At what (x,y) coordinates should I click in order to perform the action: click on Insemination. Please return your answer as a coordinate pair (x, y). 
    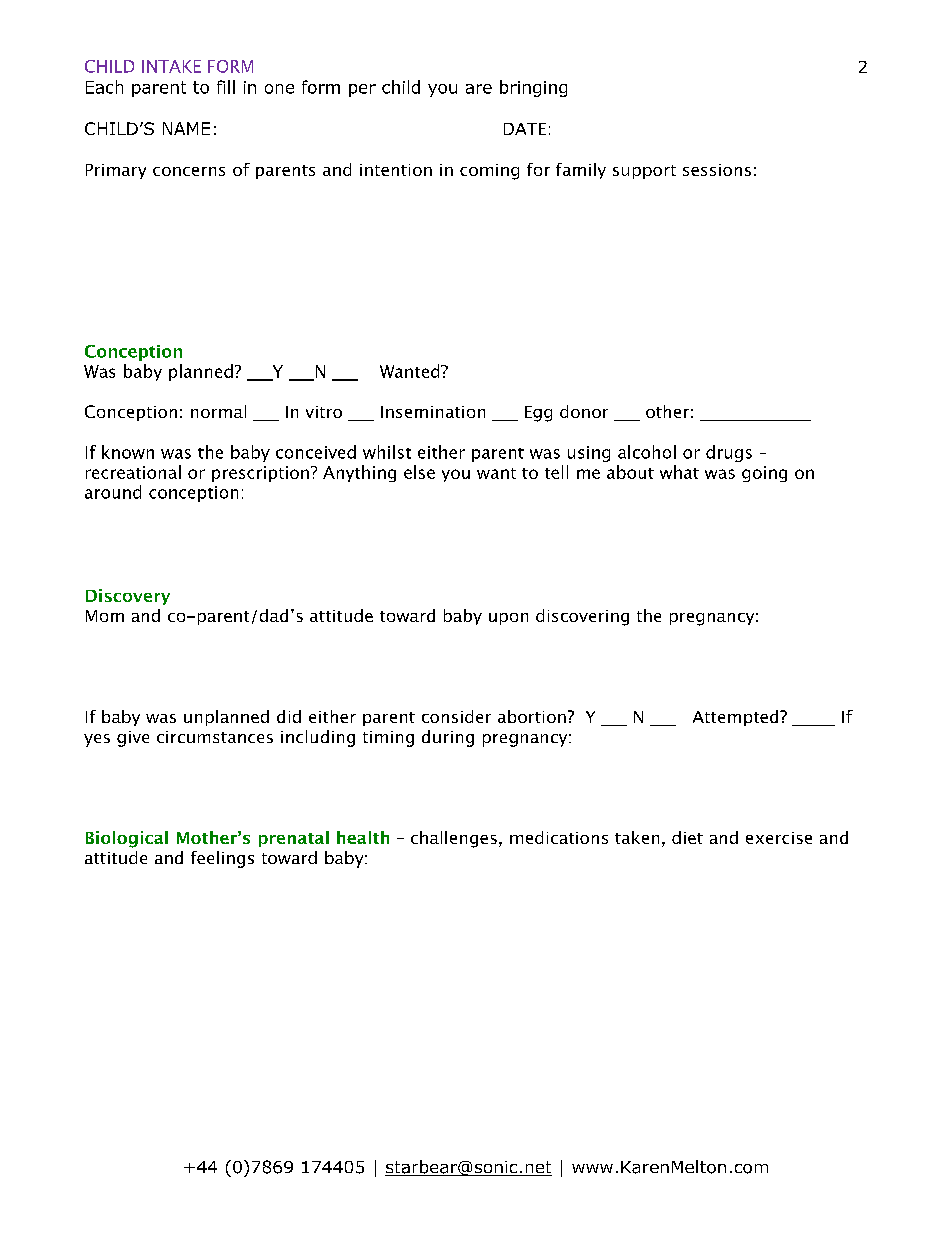
    Looking at the image, I should click on (433, 412).
